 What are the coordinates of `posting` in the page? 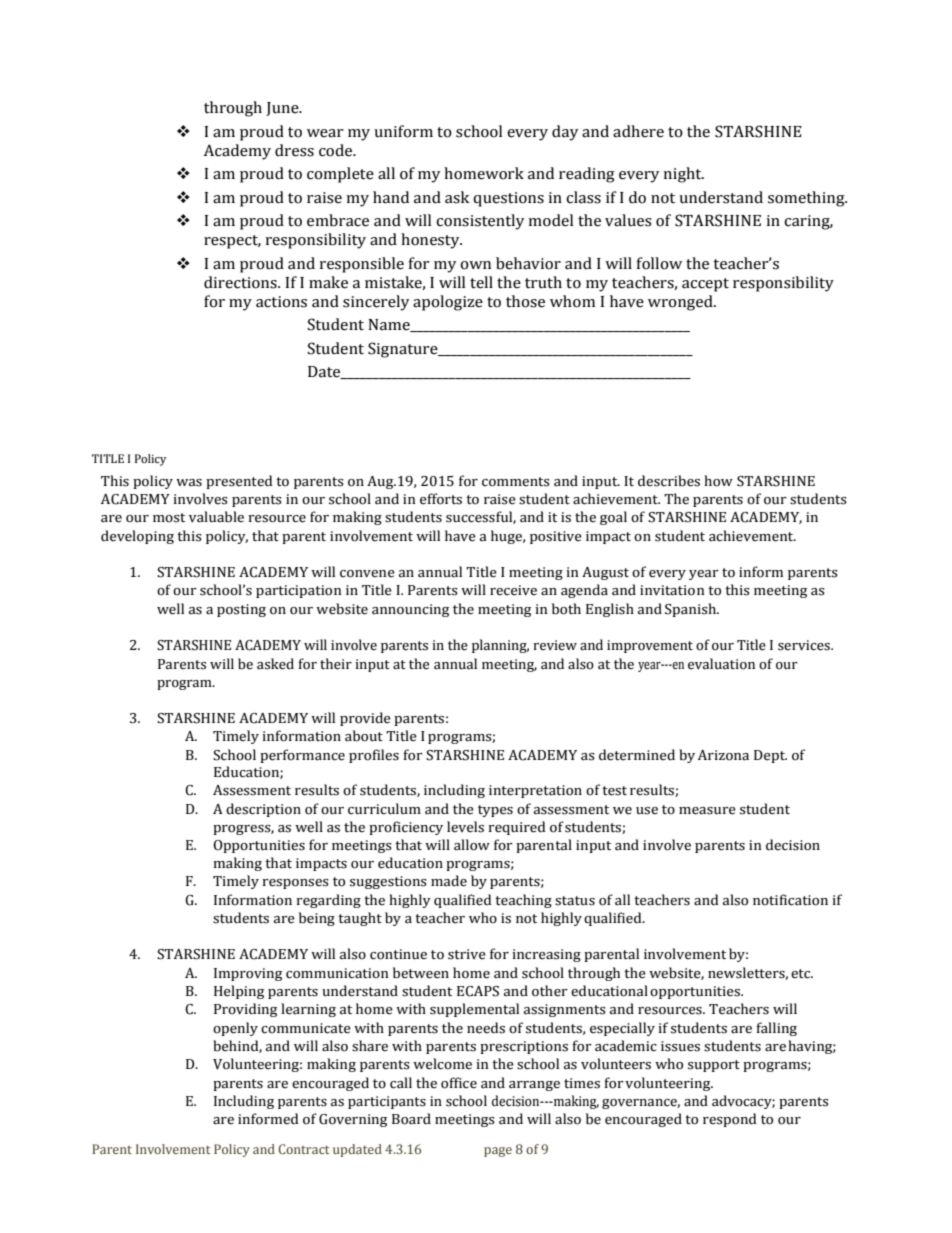 It's located at (241, 610).
